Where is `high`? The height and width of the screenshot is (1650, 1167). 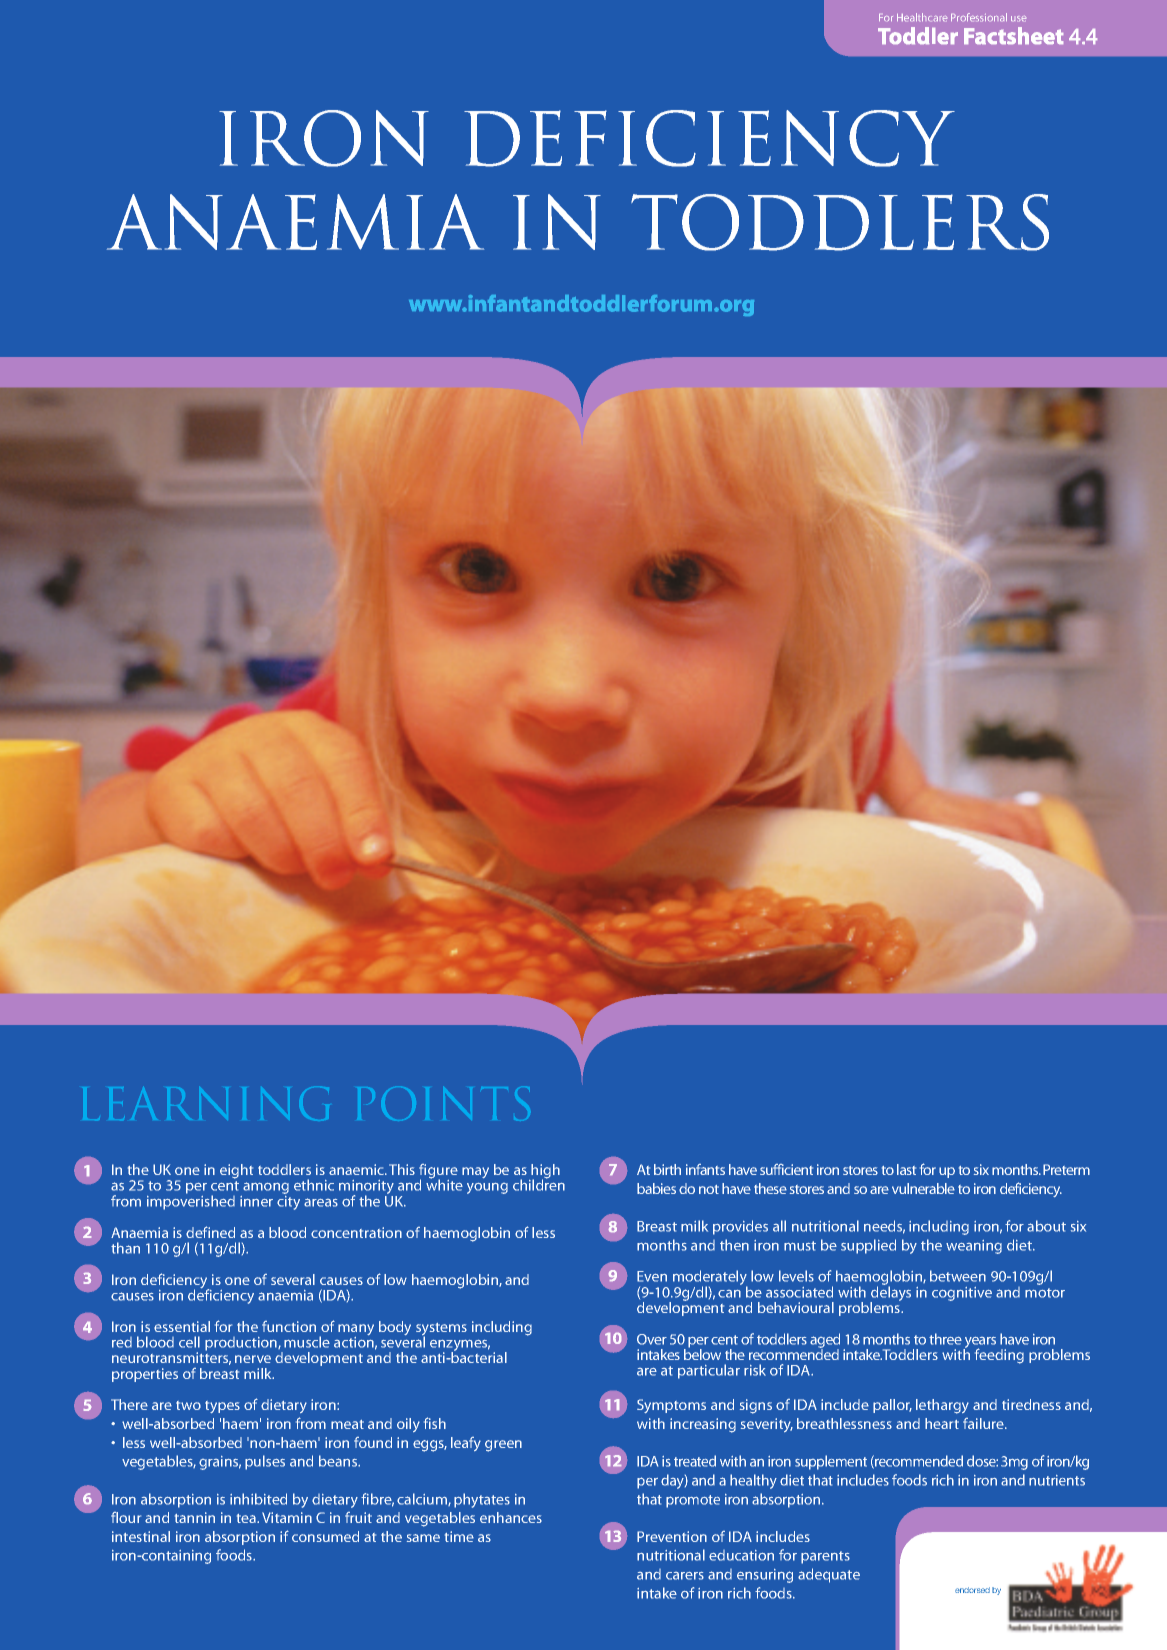
high is located at coordinates (545, 1172).
